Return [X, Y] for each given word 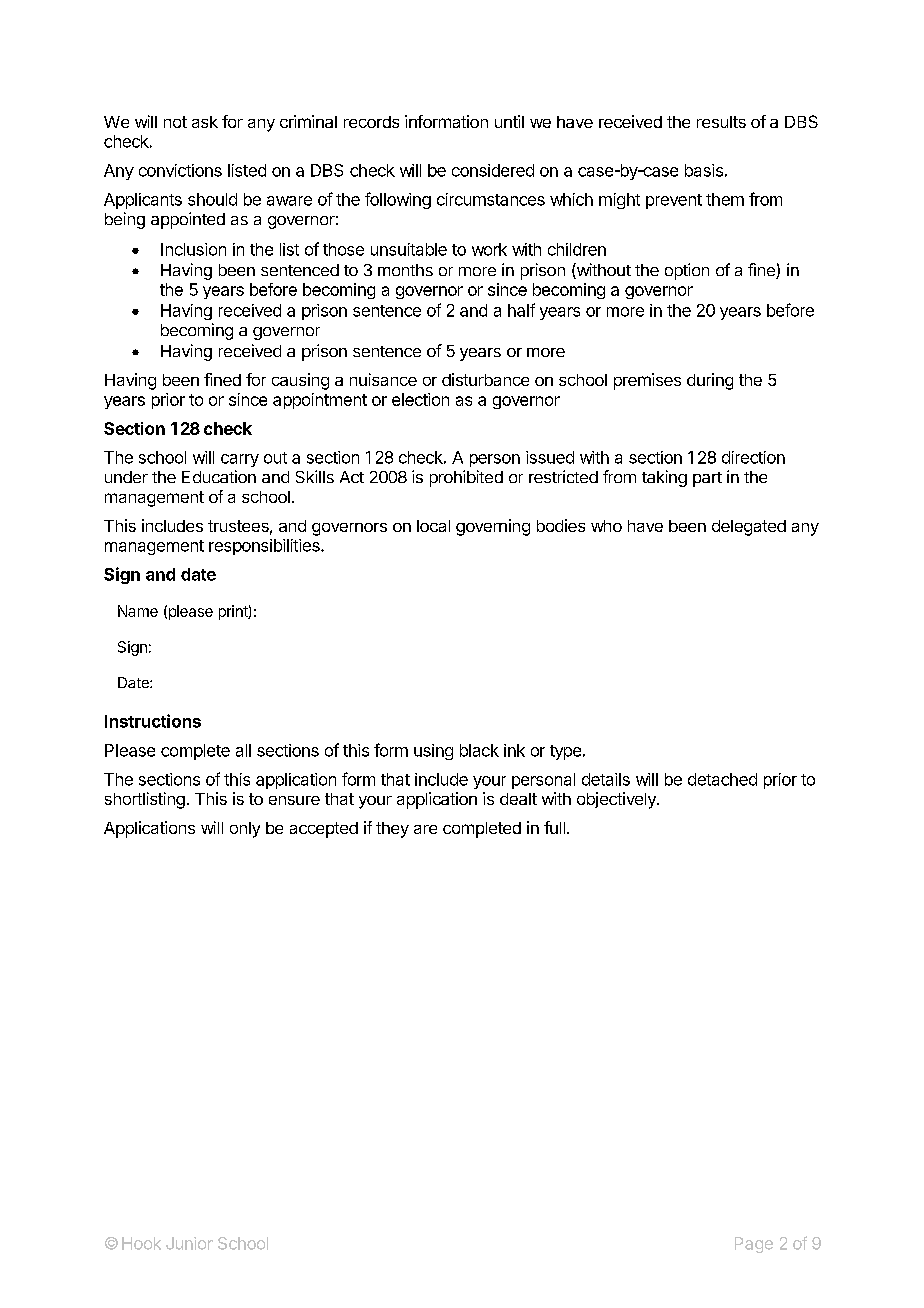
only [245, 830]
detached [722, 779]
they [392, 830]
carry [240, 460]
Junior [189, 1243]
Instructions [153, 721]
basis [704, 170]
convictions [180, 170]
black [479, 750]
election [420, 399]
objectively [617, 800]
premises [647, 381]
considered [493, 170]
